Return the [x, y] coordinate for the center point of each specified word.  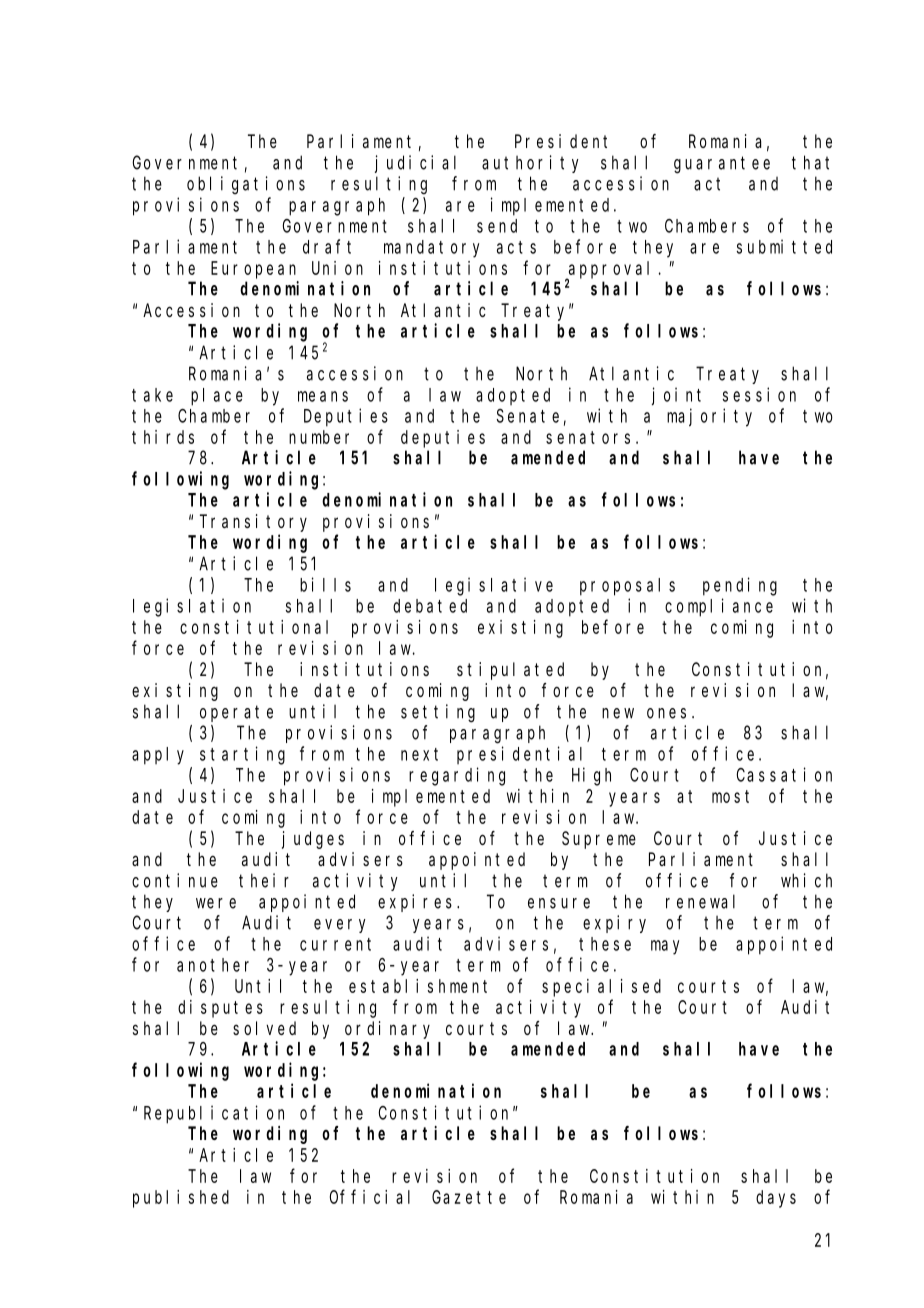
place [217, 397]
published [181, 1199]
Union [337, 268]
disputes [220, 1009]
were [216, 903]
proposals [627, 587]
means [323, 396]
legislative [494, 586]
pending [740, 586]
